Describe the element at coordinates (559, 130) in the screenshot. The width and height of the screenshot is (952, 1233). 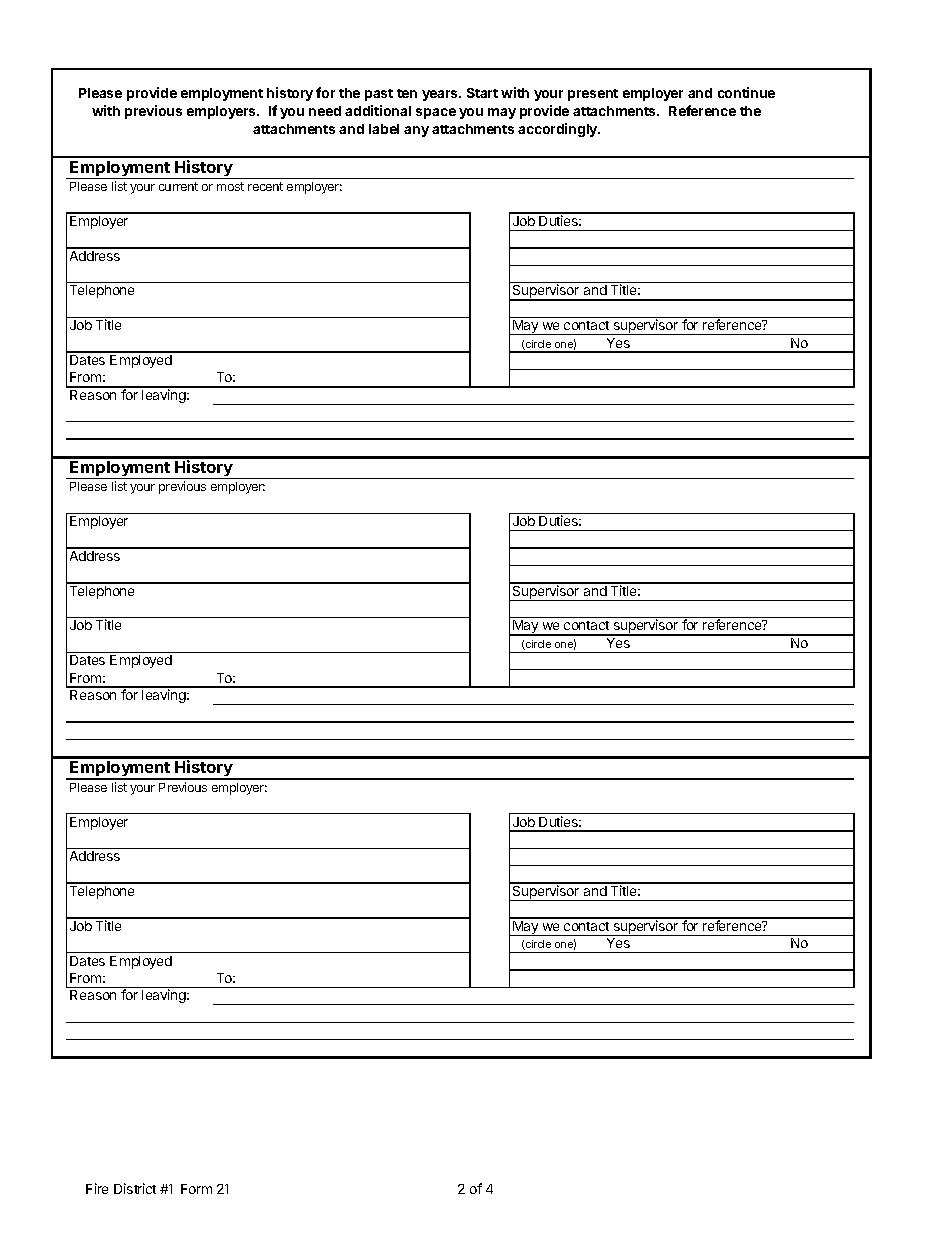
I see `accordingly` at that location.
